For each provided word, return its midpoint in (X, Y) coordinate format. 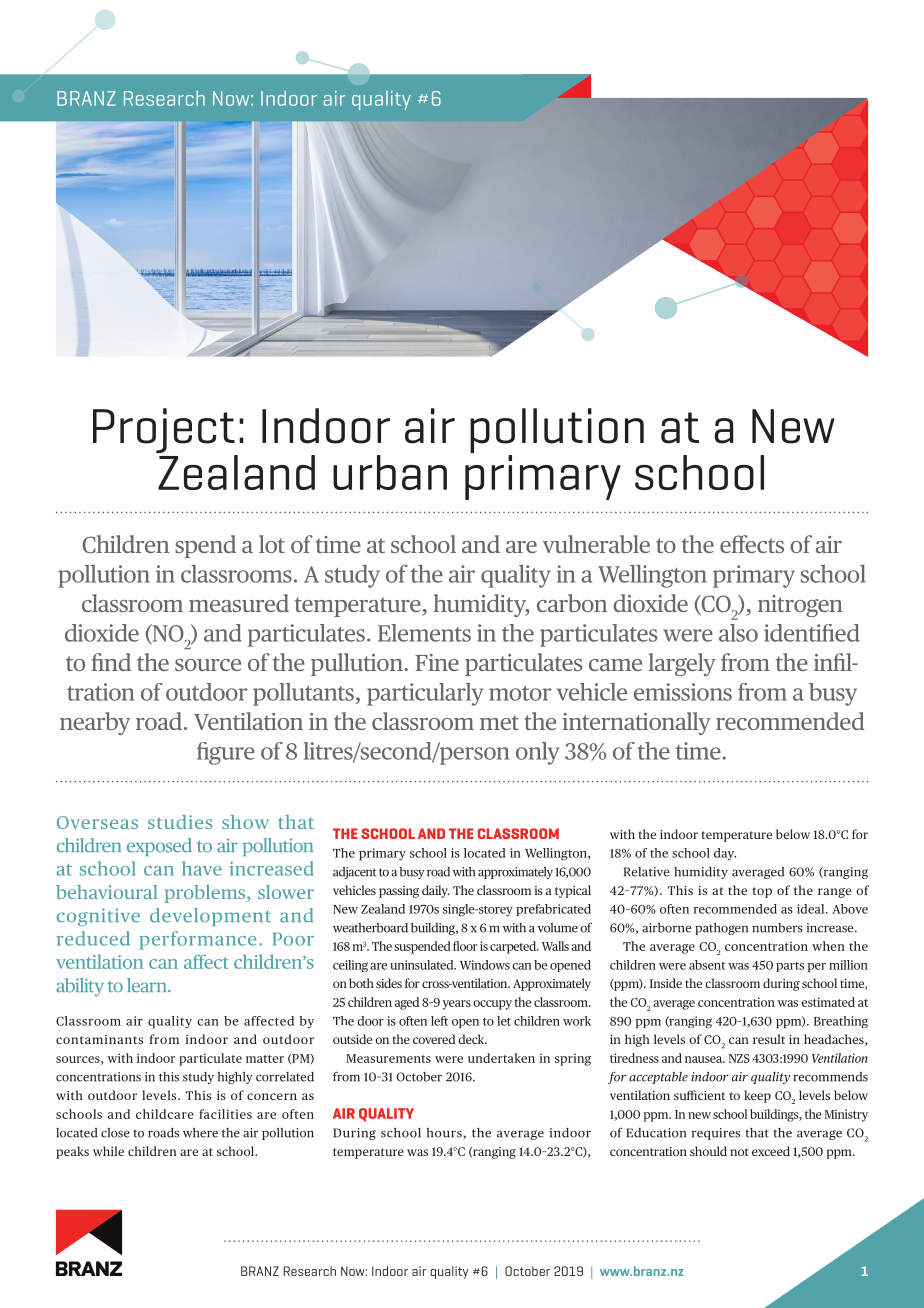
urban (390, 472)
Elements (424, 633)
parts (790, 967)
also (738, 633)
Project (165, 432)
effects (752, 544)
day (725, 854)
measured (239, 603)
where (200, 1133)
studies (180, 822)
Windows (485, 965)
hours (444, 1133)
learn (148, 985)
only (537, 753)
